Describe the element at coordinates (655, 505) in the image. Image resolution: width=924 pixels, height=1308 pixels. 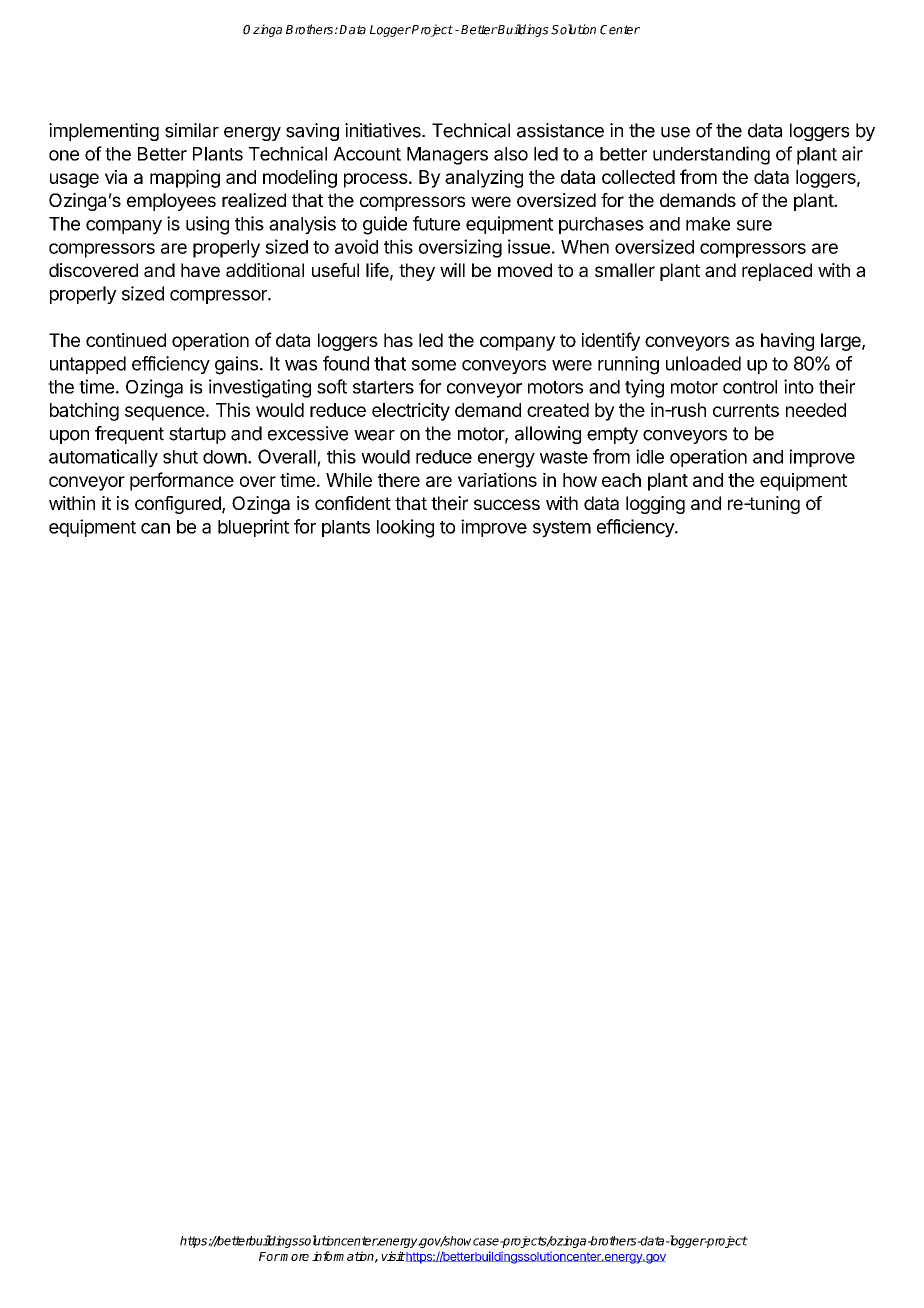
I see `logging` at that location.
